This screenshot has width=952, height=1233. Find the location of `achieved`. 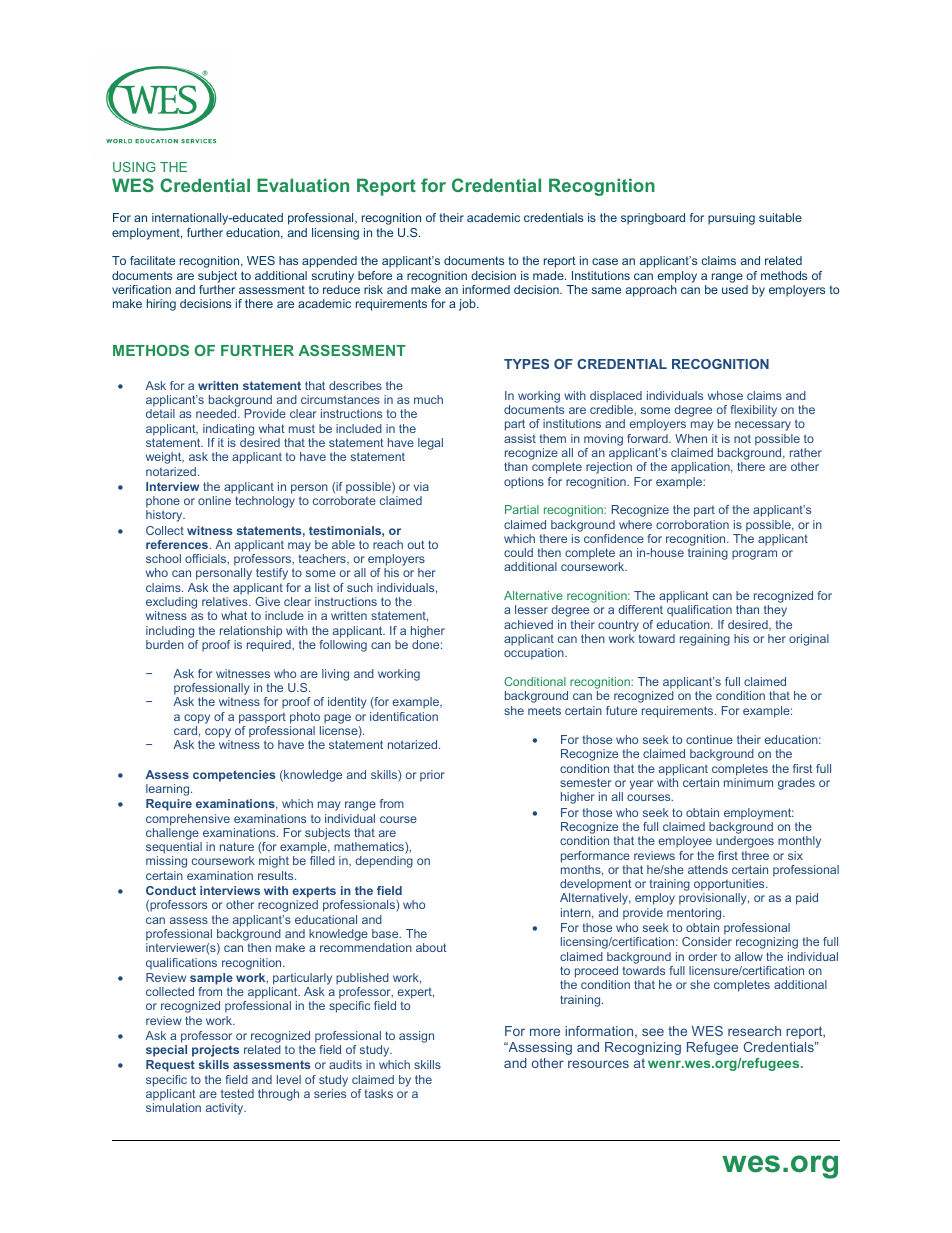

achieved is located at coordinates (528, 624).
